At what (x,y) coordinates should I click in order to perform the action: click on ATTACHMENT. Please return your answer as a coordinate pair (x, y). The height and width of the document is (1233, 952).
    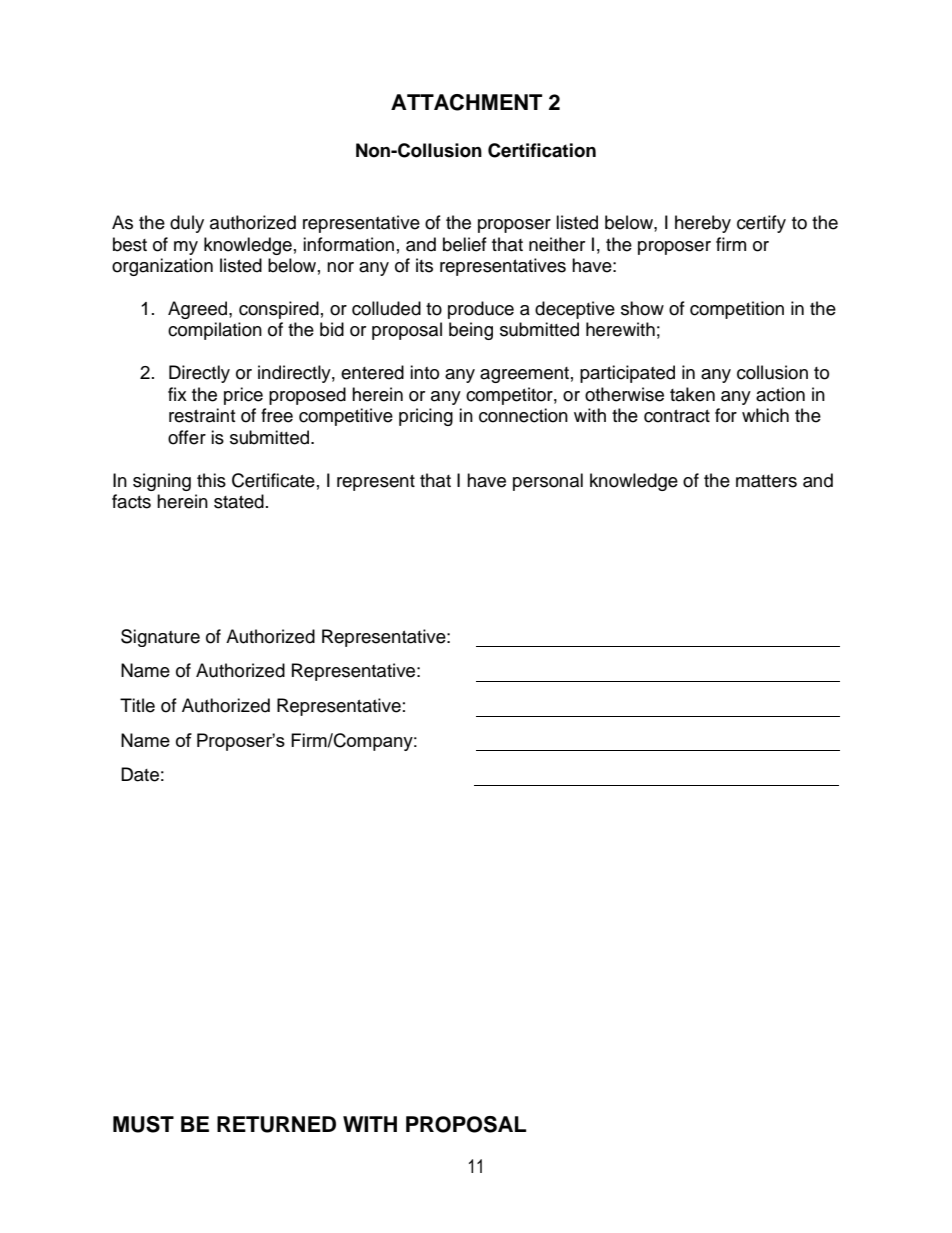
    Looking at the image, I should click on (466, 102).
